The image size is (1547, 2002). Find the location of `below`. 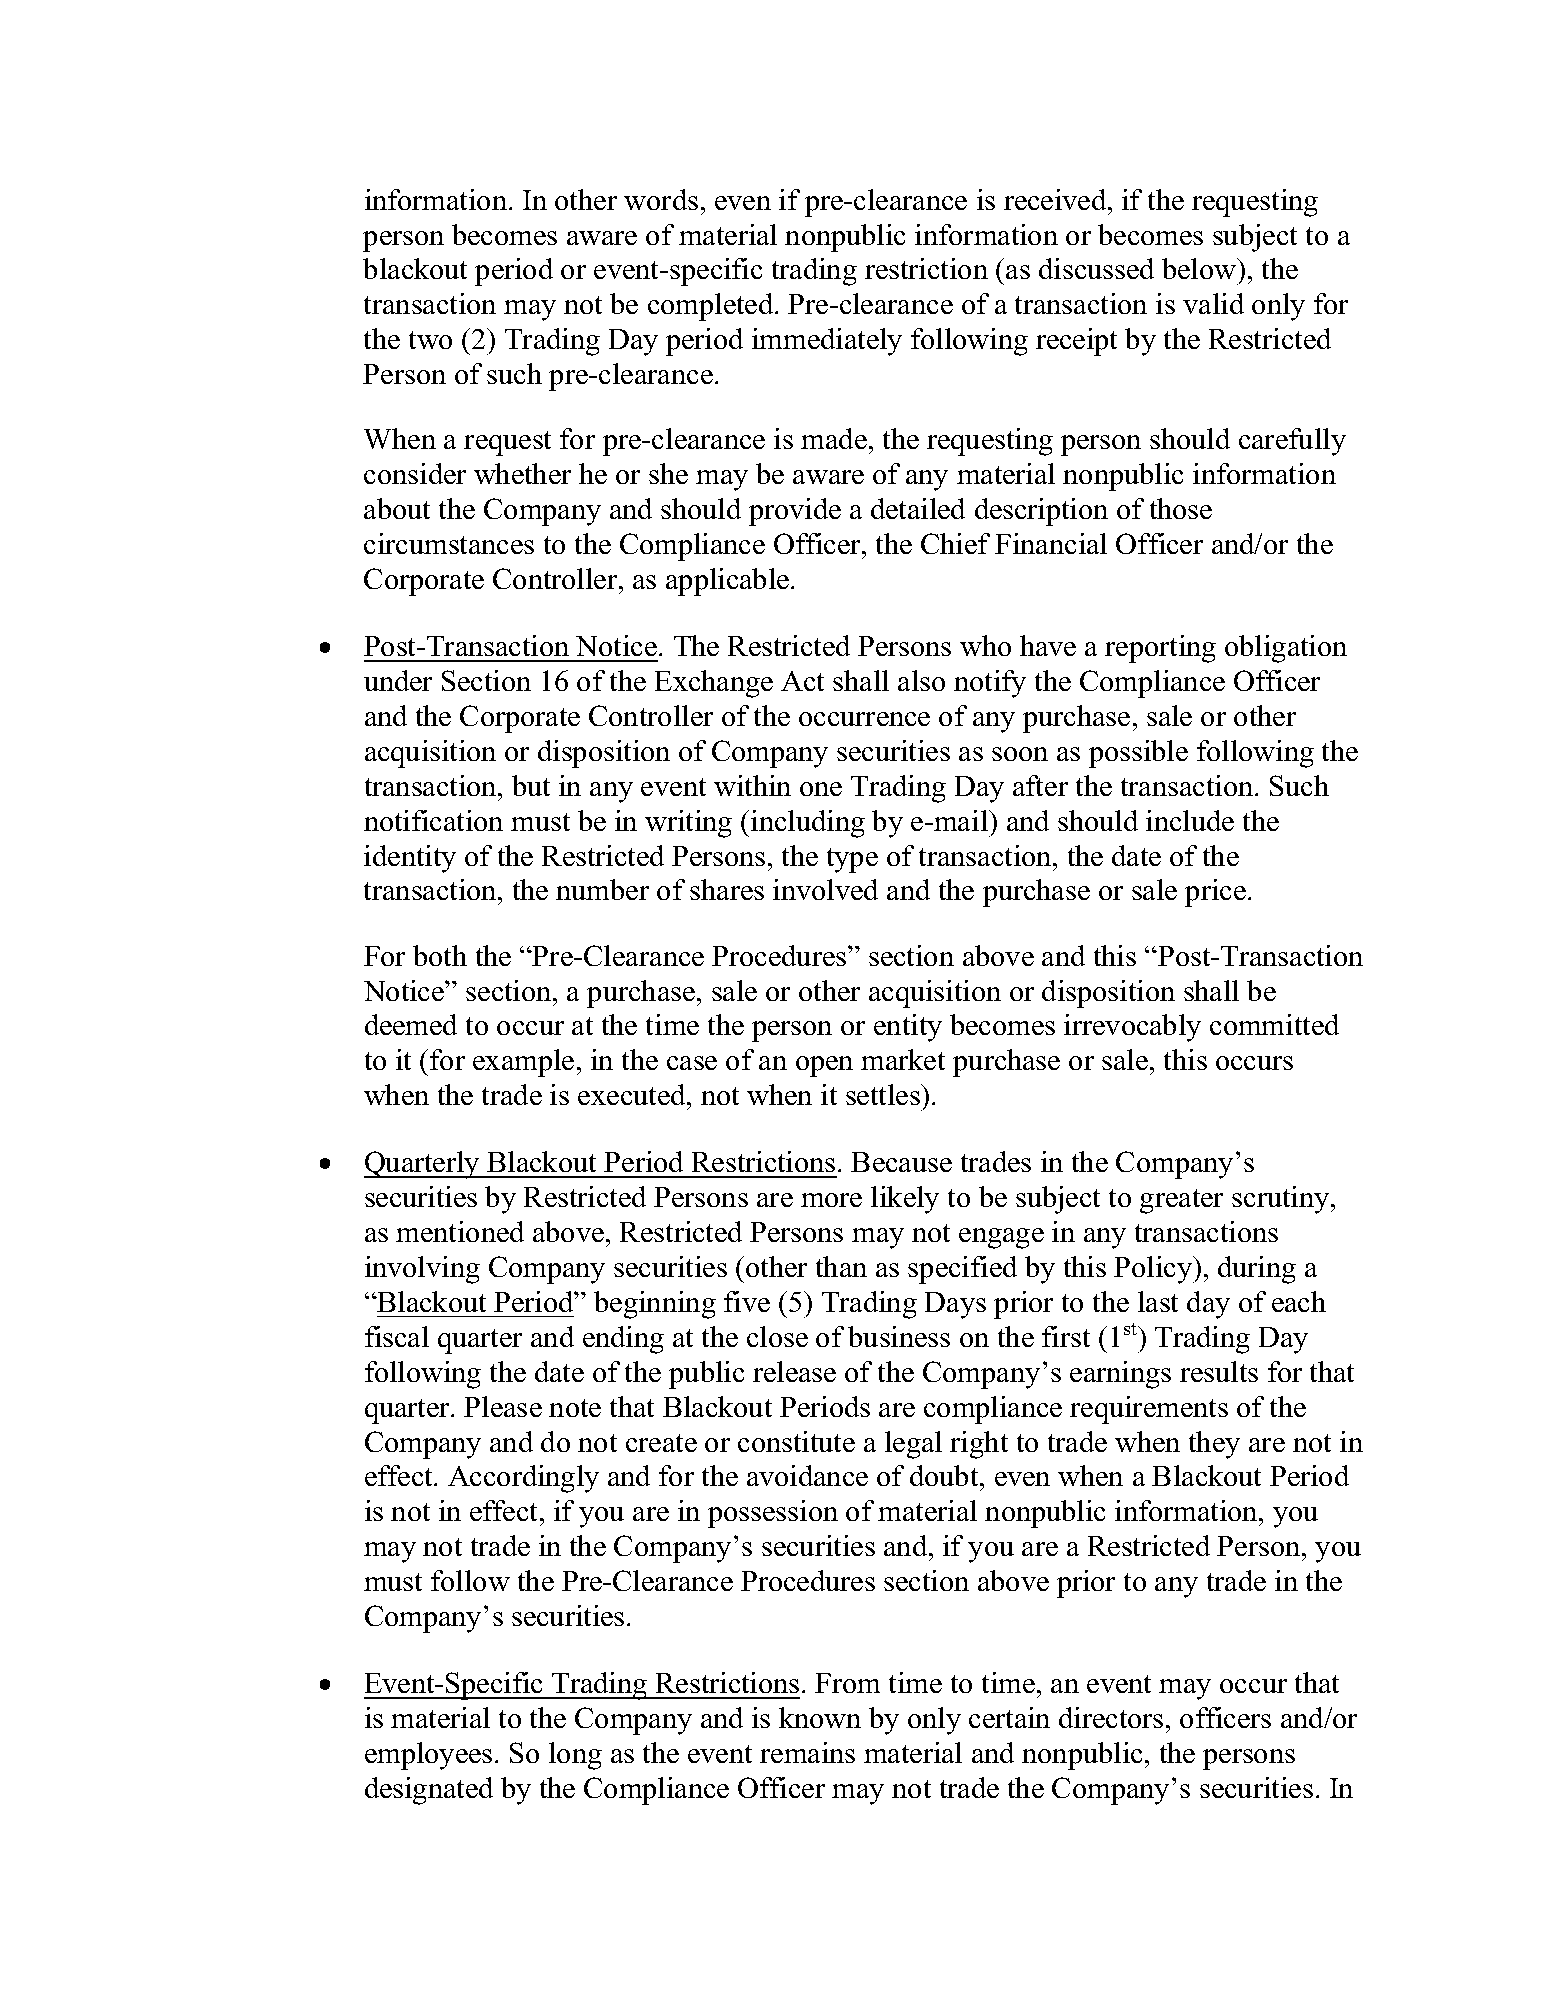

below is located at coordinates (1200, 268).
